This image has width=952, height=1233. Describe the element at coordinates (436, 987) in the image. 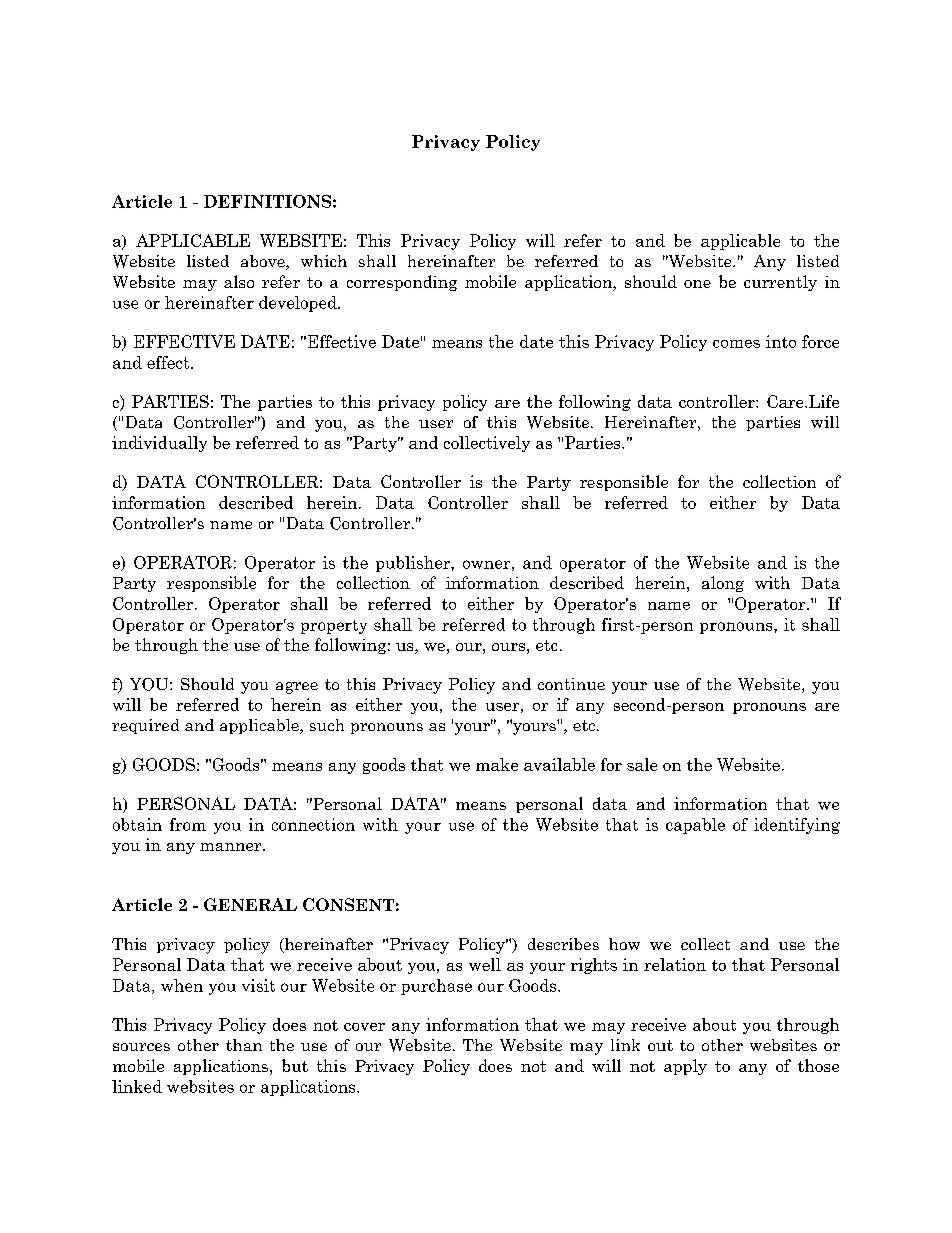

I see `purchase` at that location.
